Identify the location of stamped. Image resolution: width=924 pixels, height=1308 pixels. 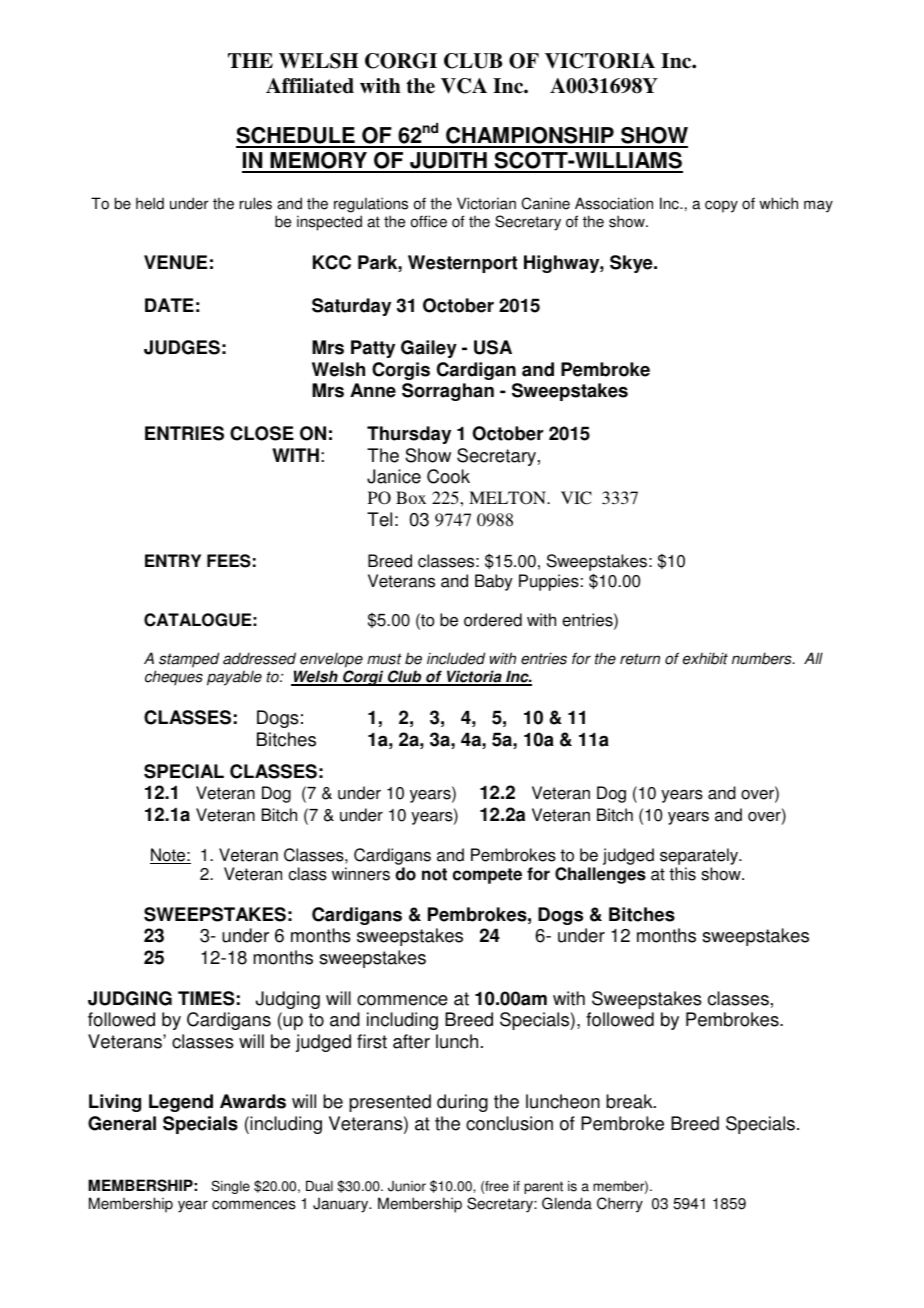
(189, 660).
